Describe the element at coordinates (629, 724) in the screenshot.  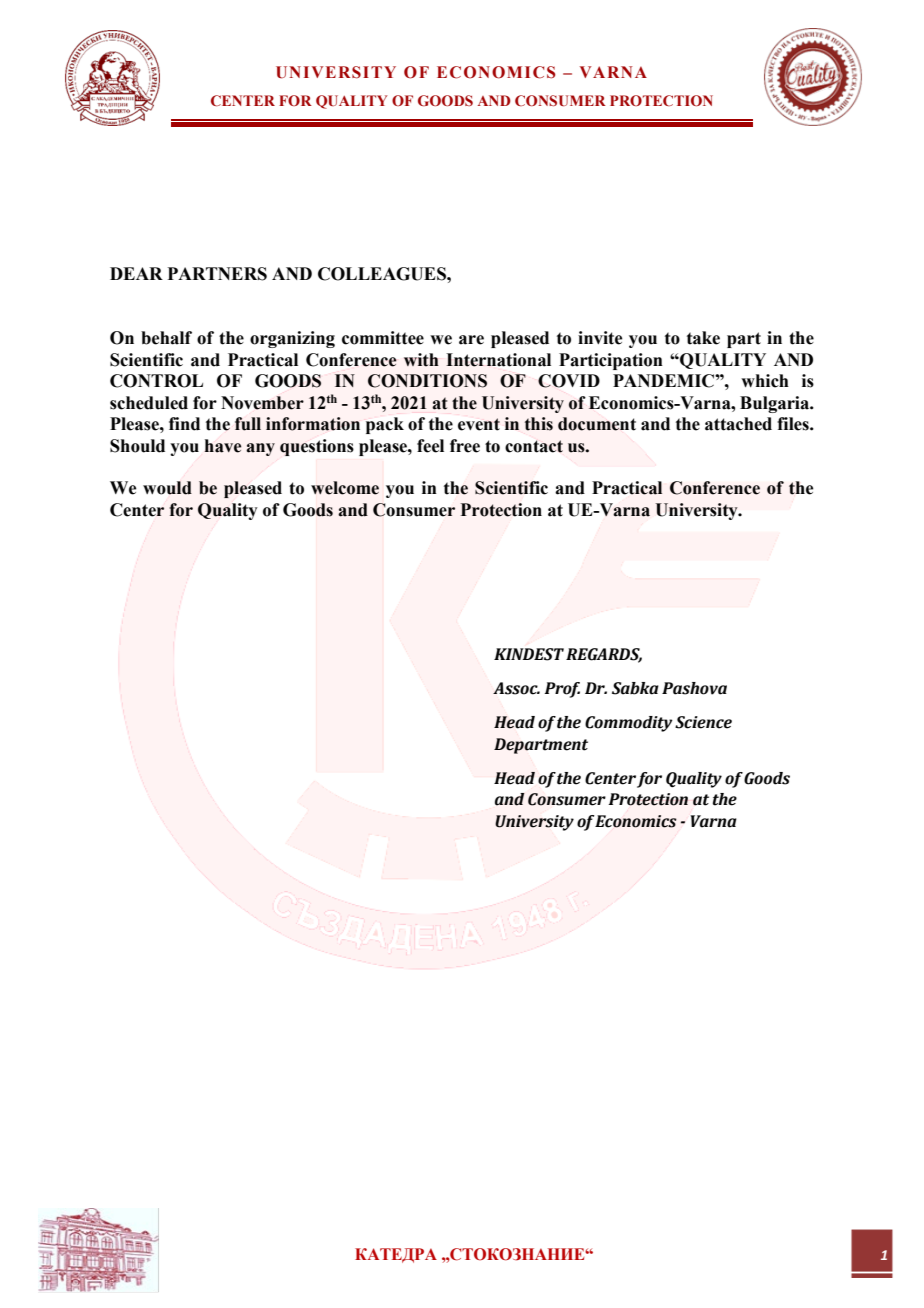
I see `Commodity` at that location.
